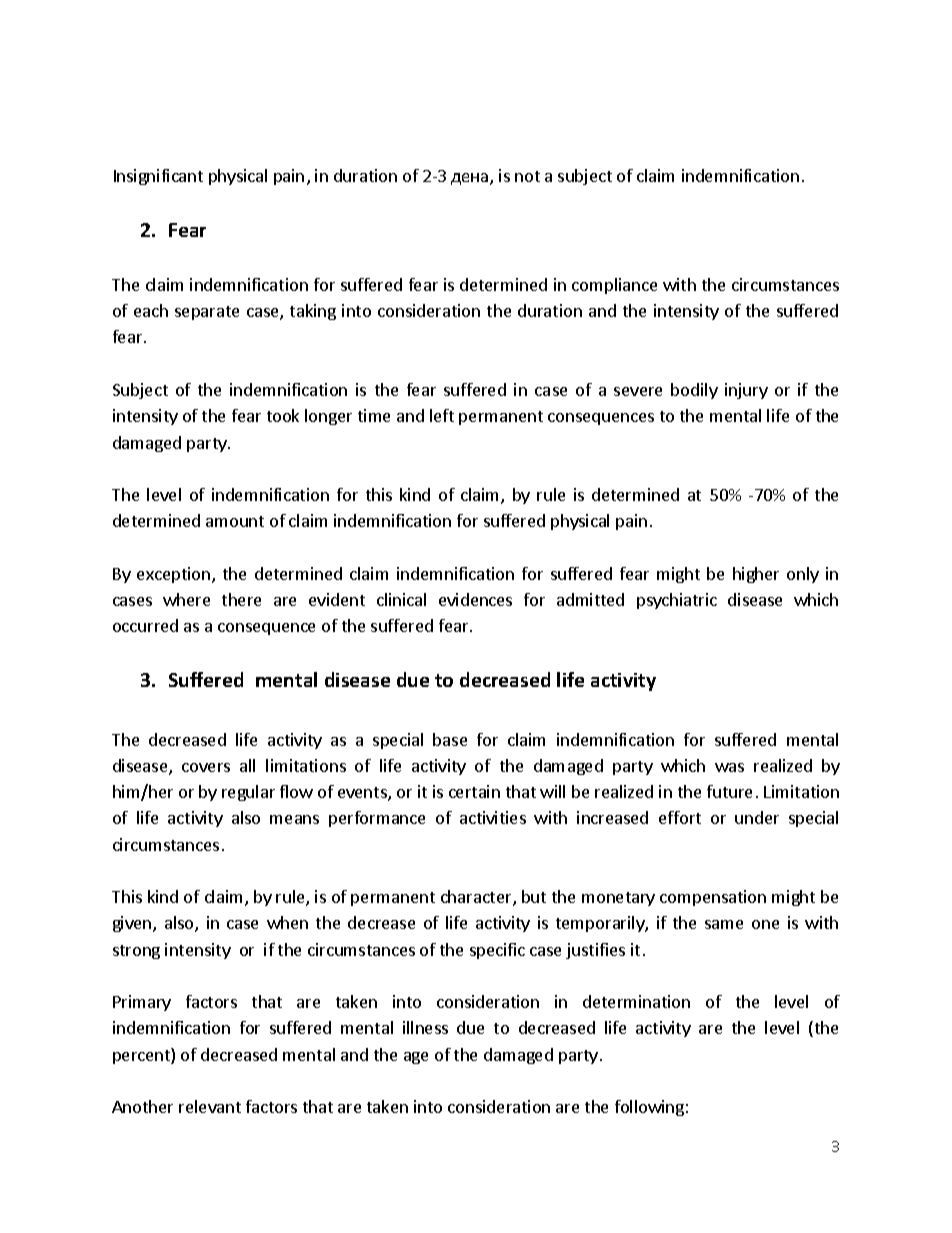 This image has height=1233, width=952. Describe the element at coordinates (746, 391) in the image. I see `injury` at that location.
